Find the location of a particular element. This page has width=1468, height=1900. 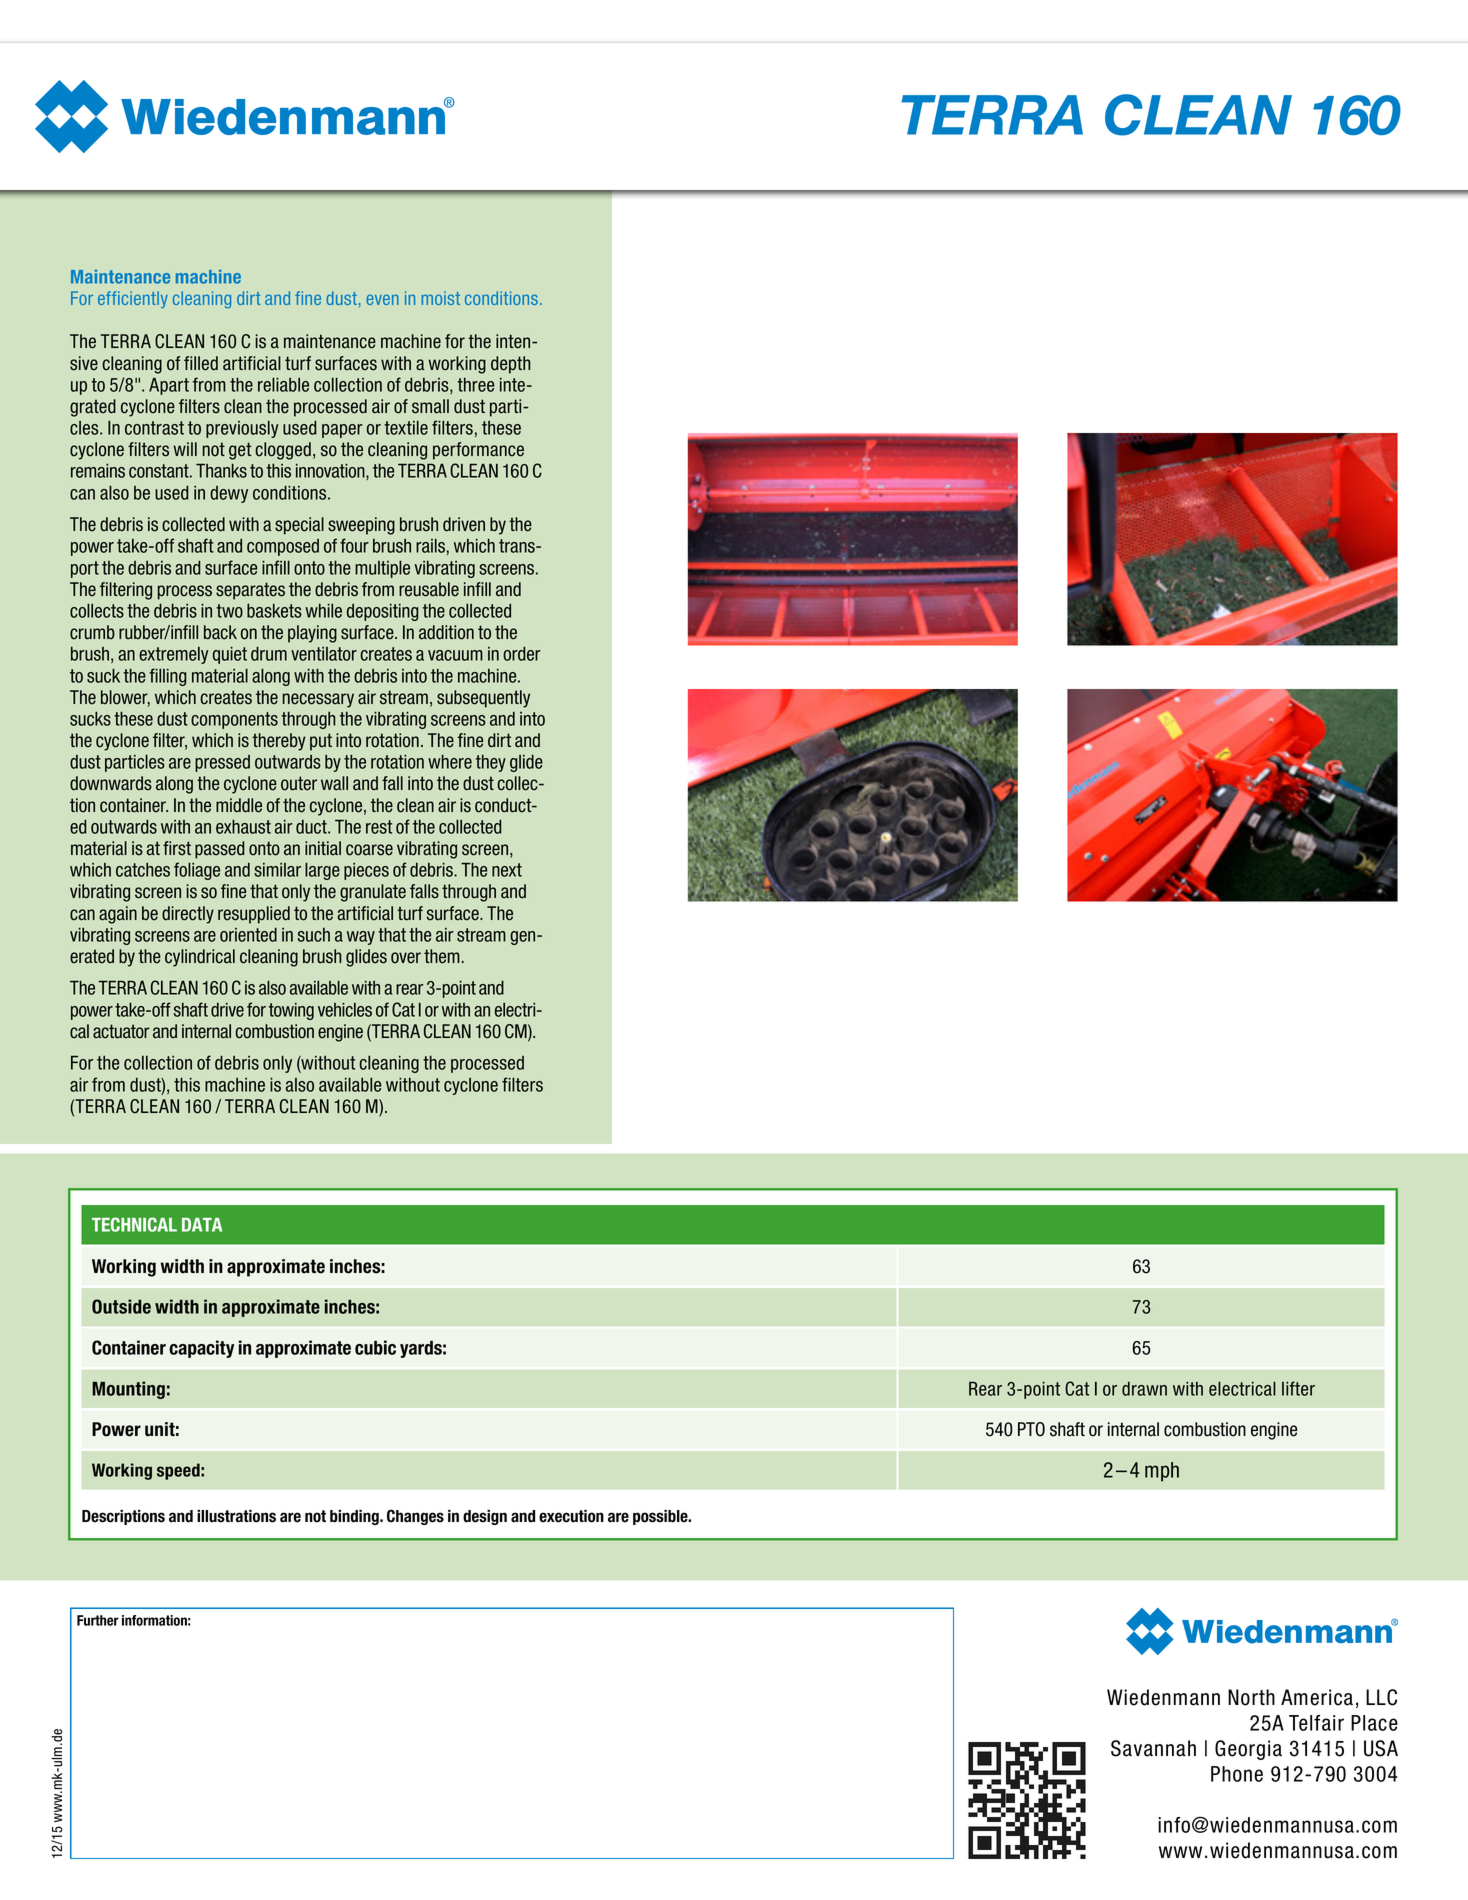

three is located at coordinates (475, 384).
